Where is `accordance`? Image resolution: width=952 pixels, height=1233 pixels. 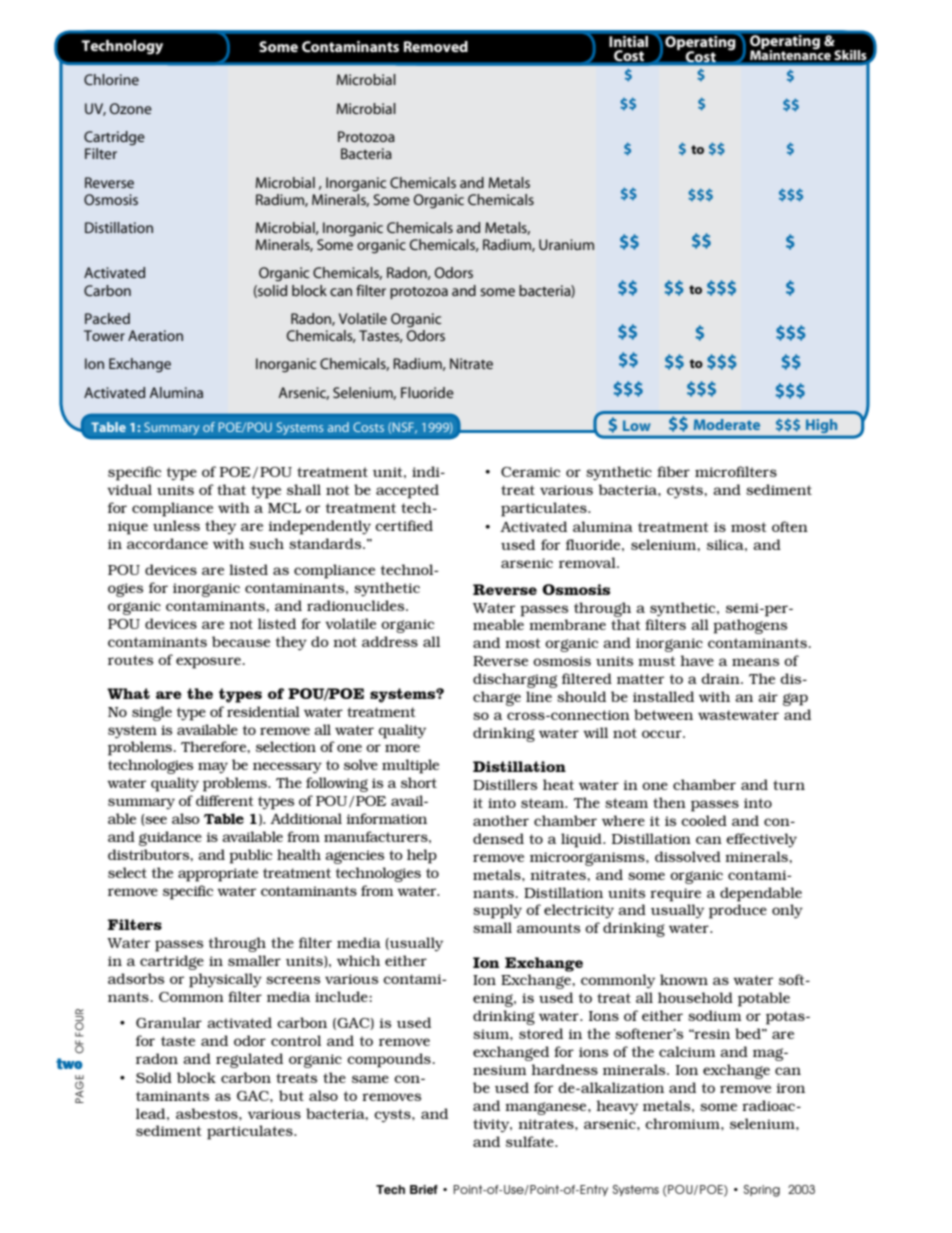
accordance is located at coordinates (167, 543).
